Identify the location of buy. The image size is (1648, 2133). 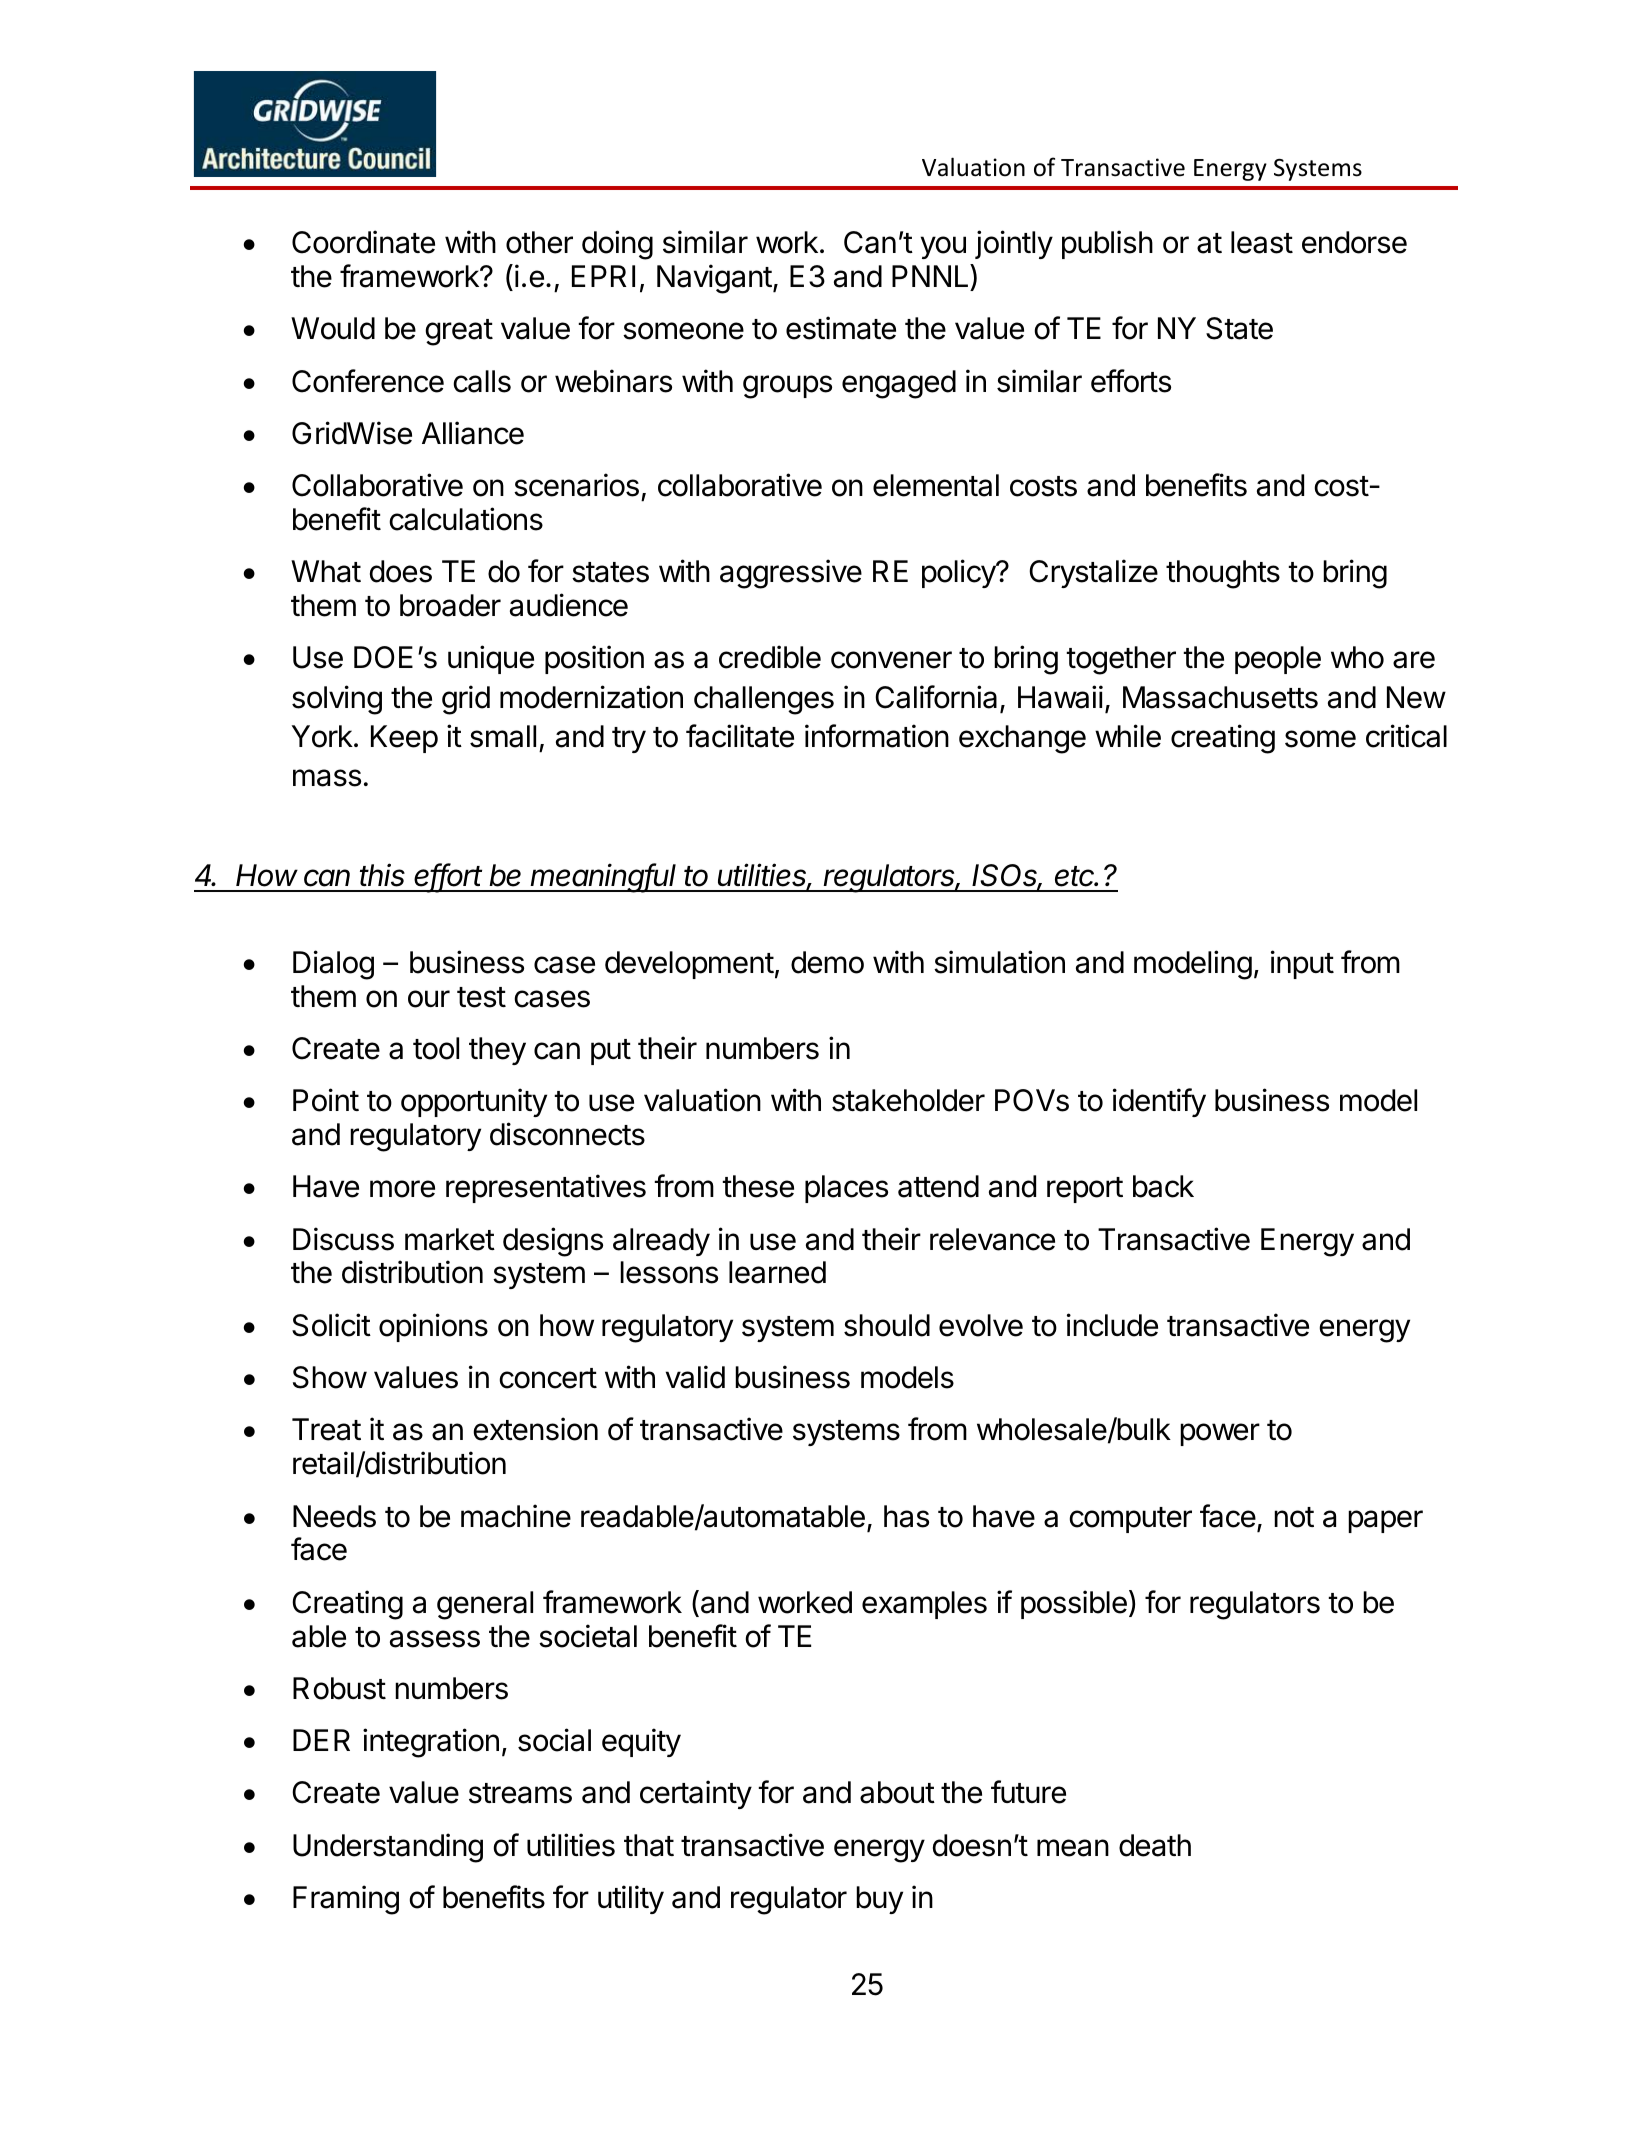
(879, 1900).
